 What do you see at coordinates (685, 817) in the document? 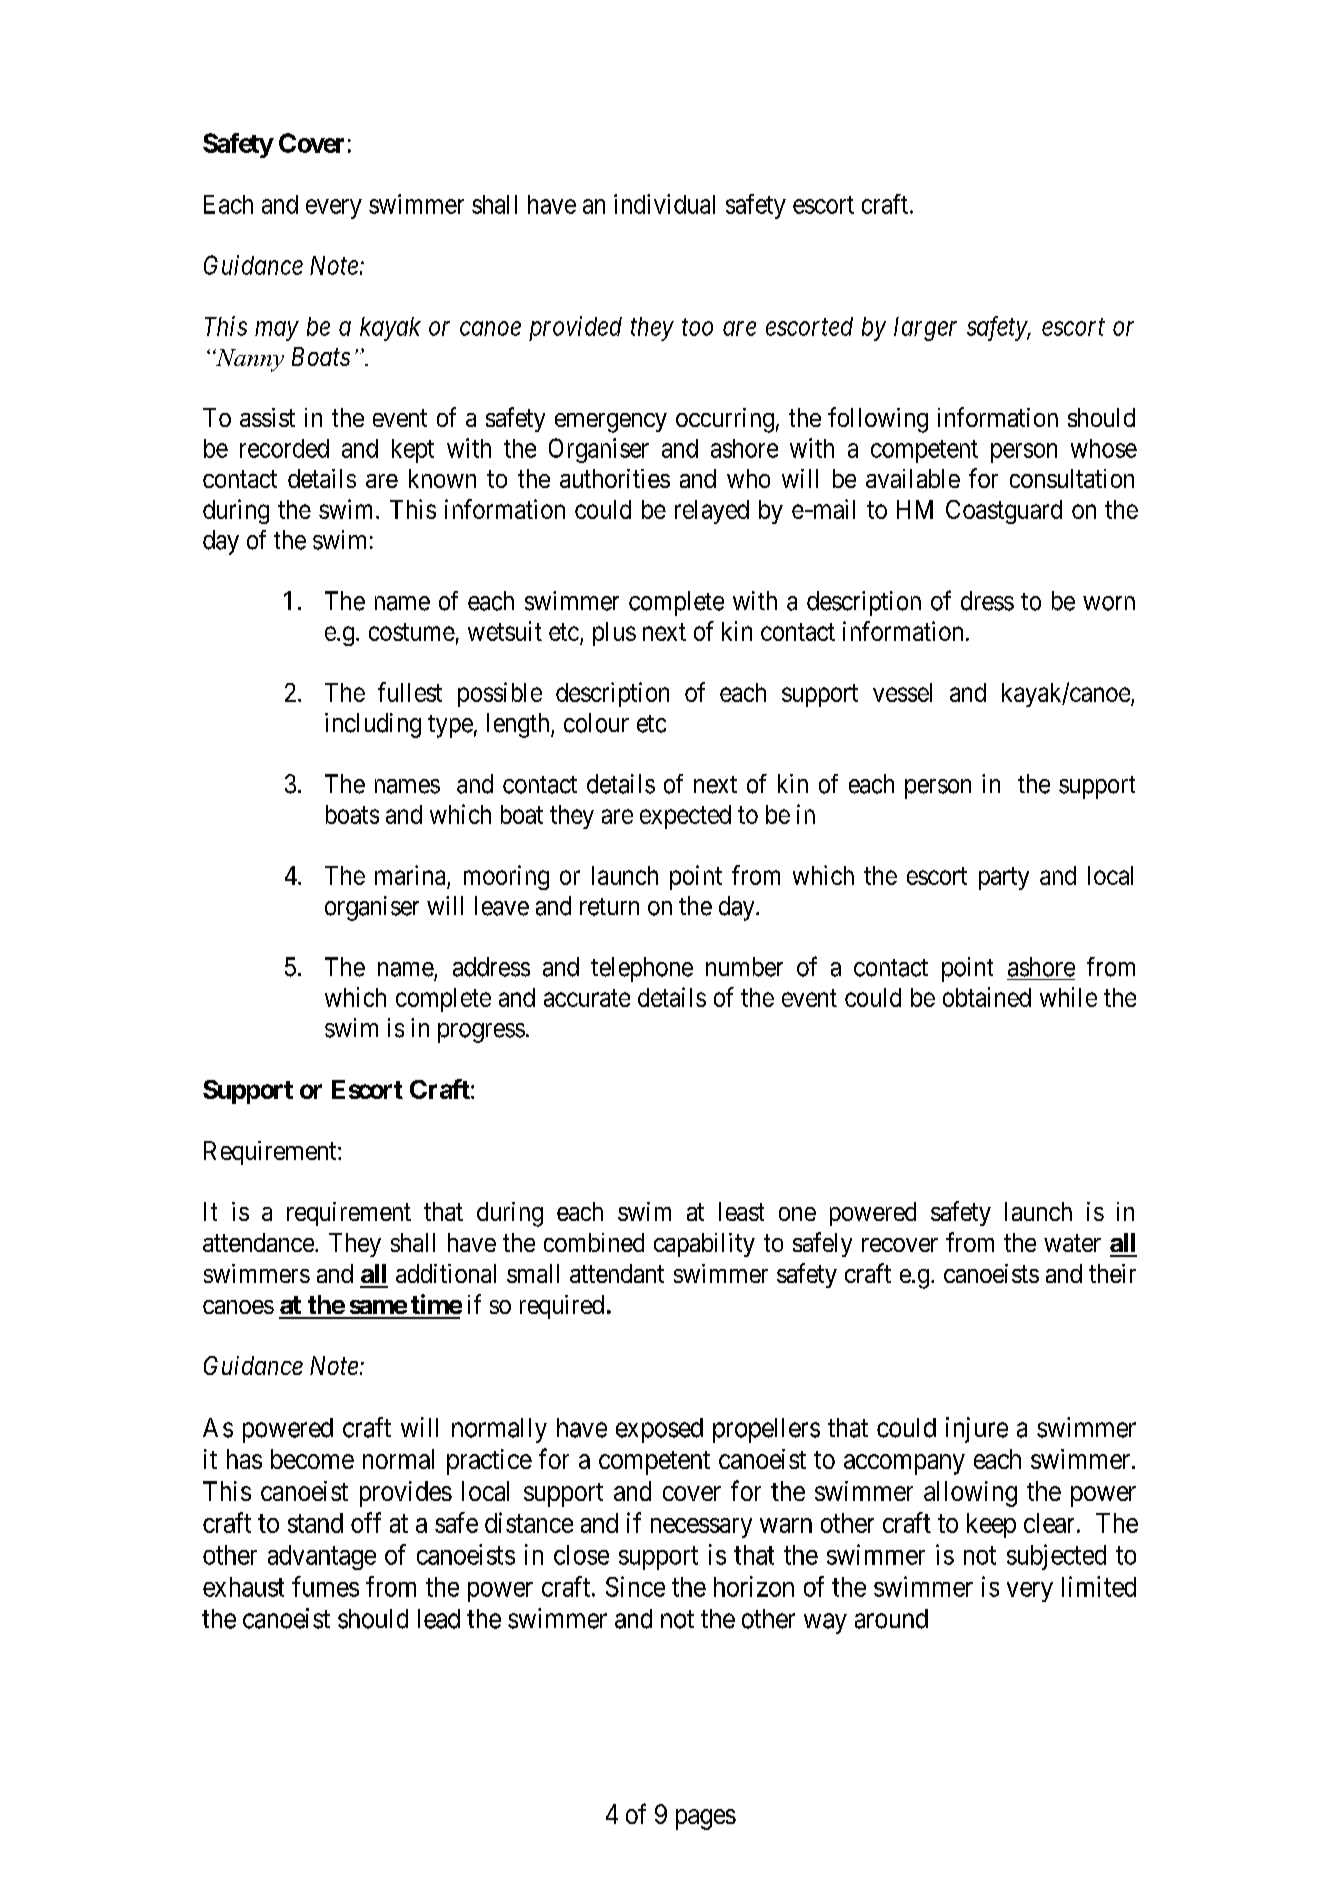
I see `expected` at bounding box center [685, 817].
